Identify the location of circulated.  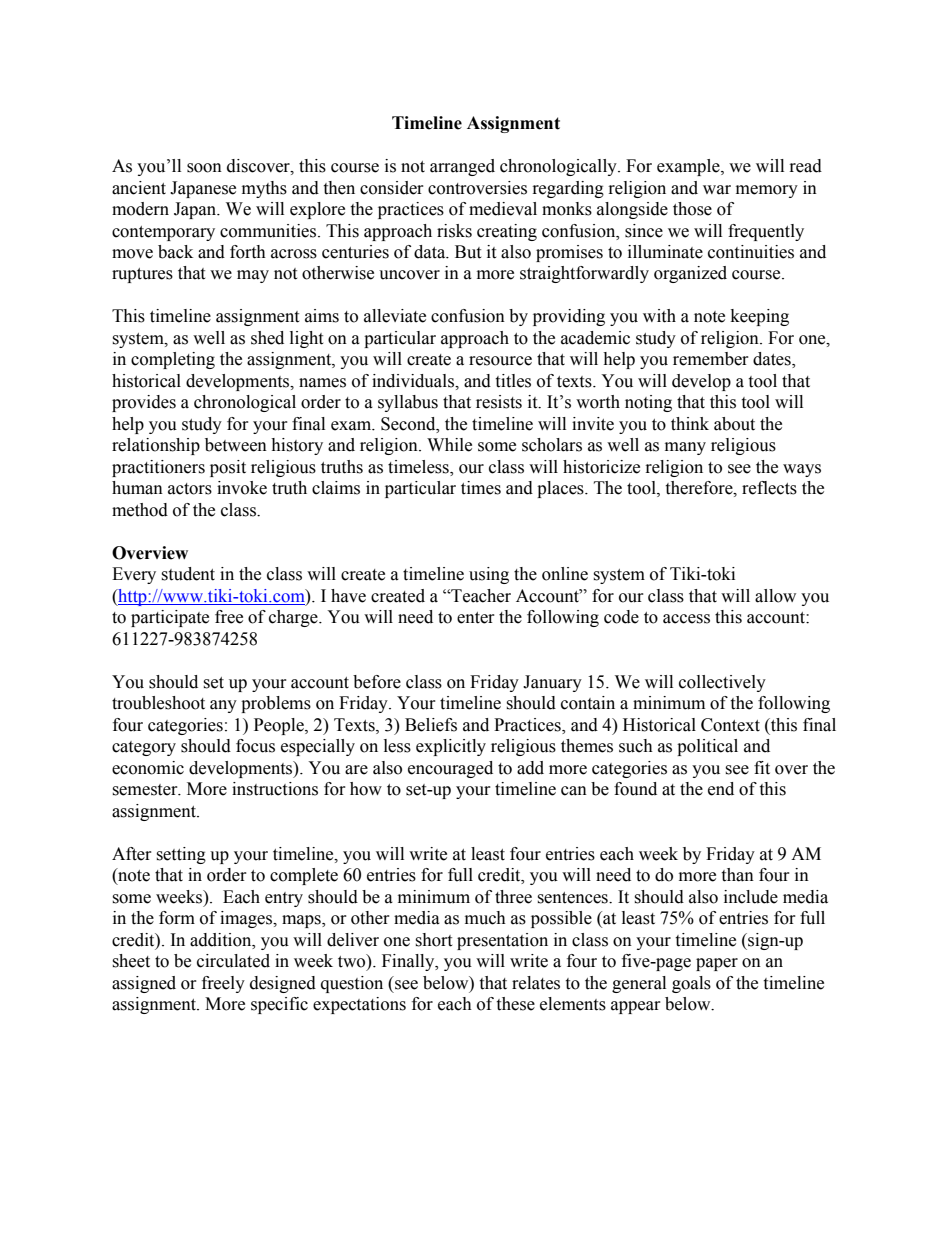
(233, 961).
